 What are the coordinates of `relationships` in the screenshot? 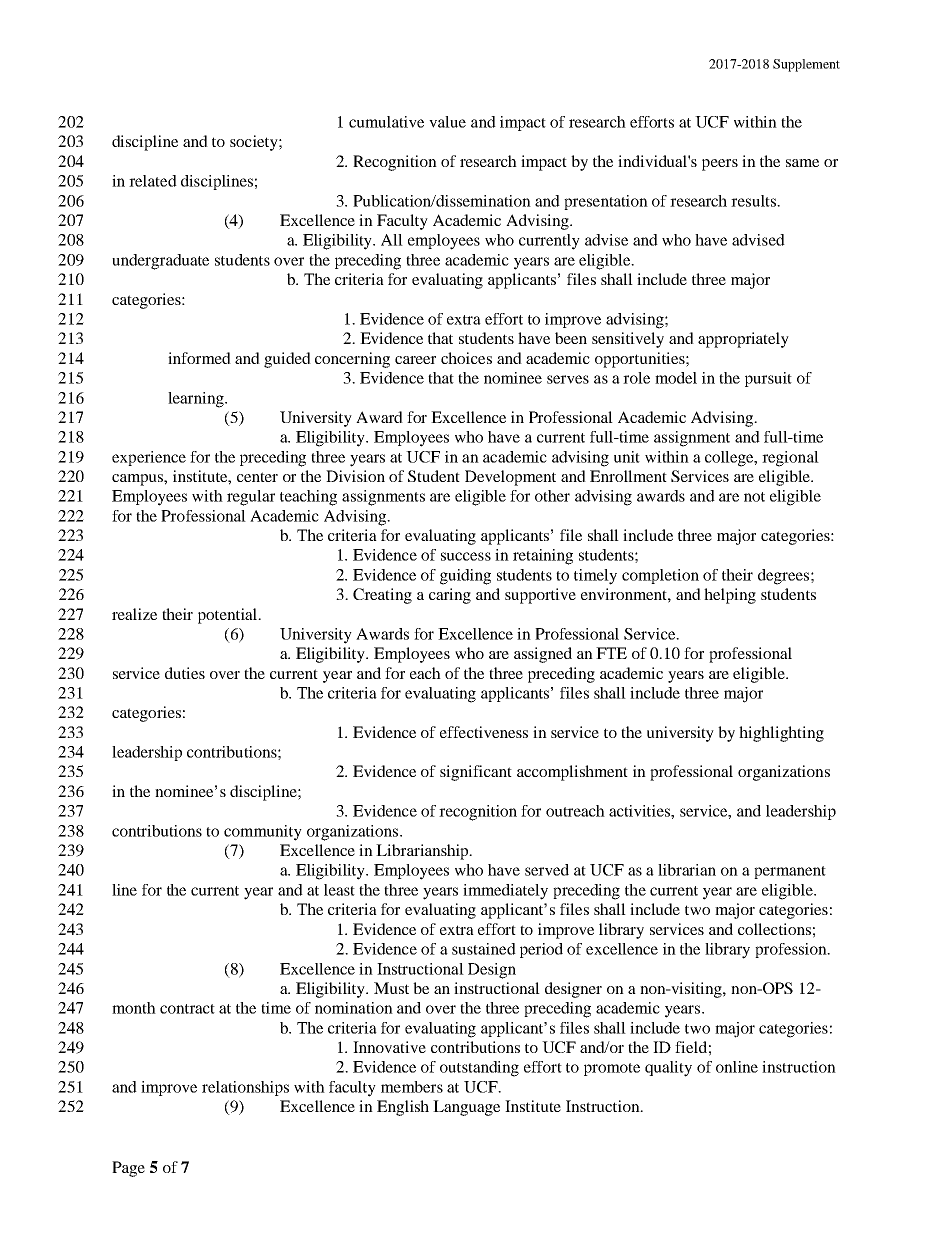 It's located at (245, 1088).
